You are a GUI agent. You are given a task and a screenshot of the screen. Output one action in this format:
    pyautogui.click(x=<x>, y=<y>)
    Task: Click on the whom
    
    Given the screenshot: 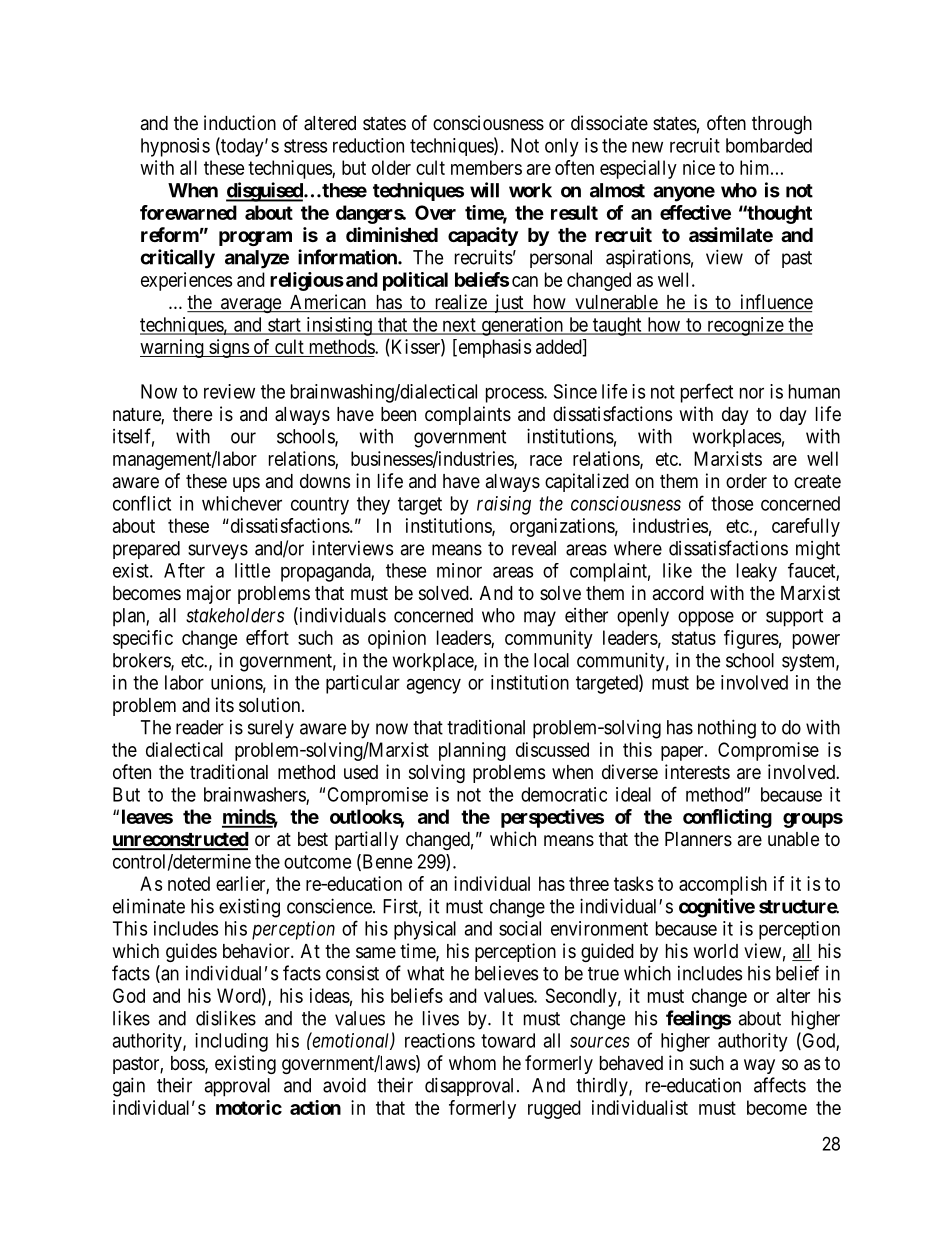 What is the action you would take?
    pyautogui.click(x=472, y=1063)
